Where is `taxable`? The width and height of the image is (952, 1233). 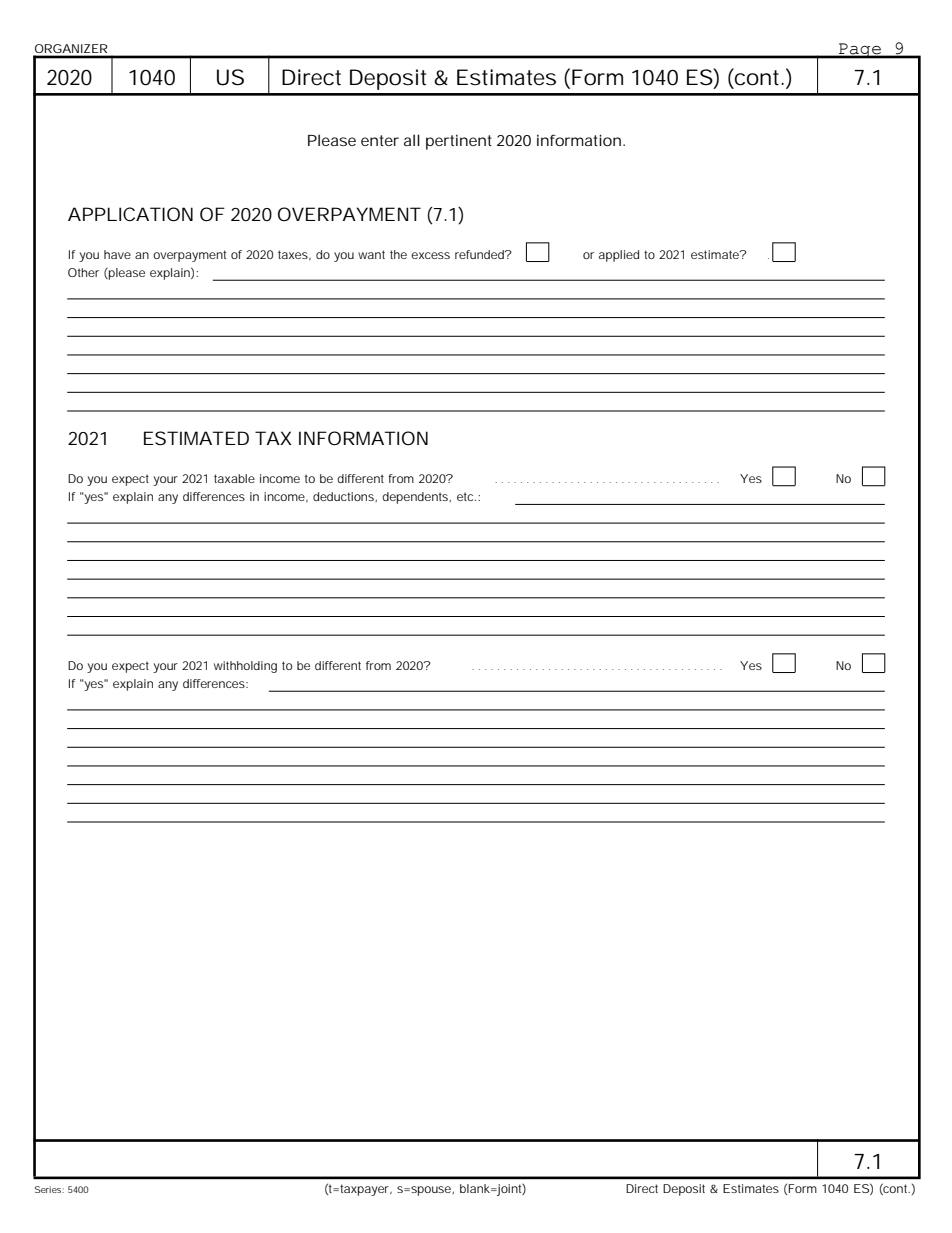
taxable is located at coordinates (234, 478).
